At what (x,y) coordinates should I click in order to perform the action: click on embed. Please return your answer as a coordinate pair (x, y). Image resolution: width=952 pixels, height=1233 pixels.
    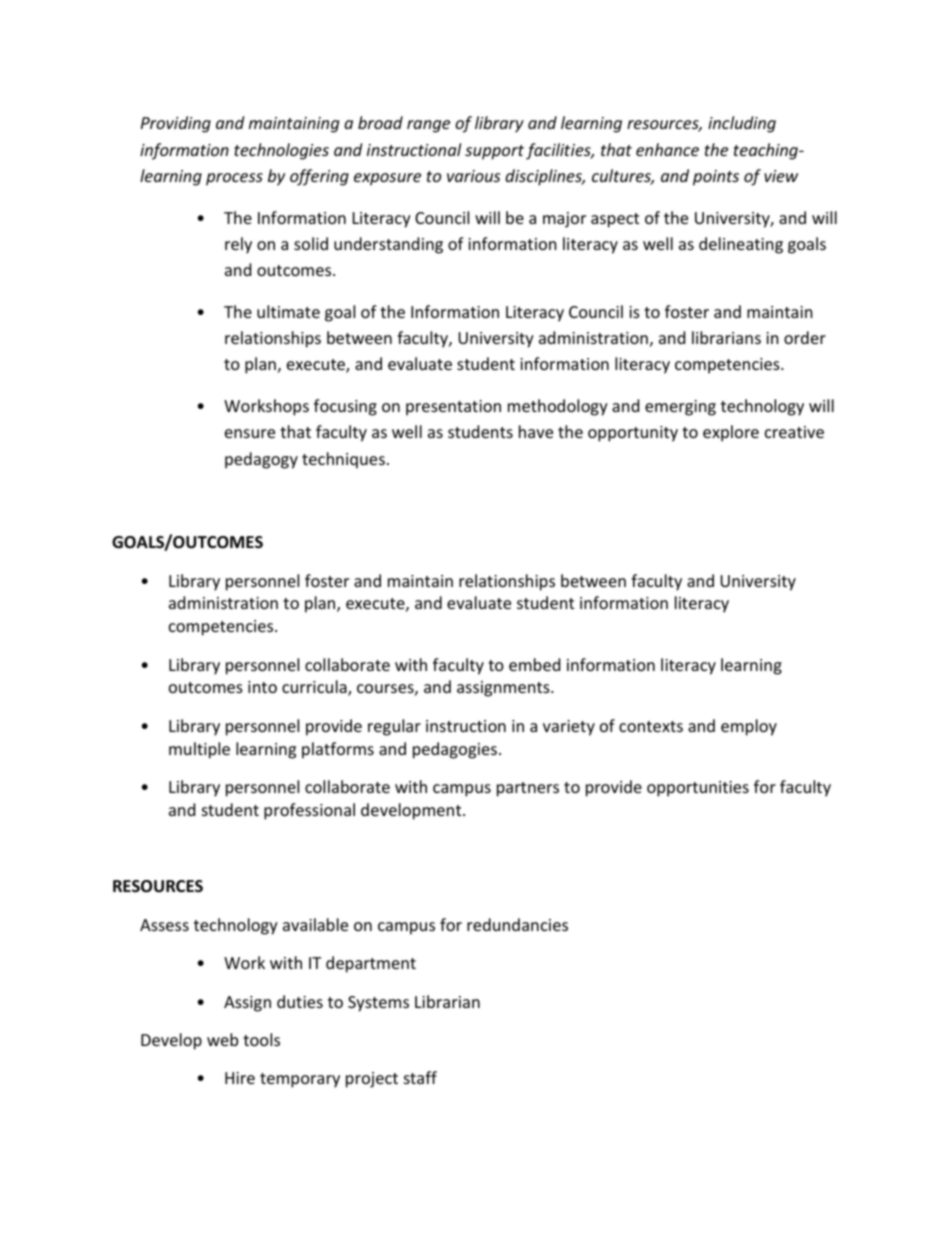
    Looking at the image, I should click on (534, 664).
